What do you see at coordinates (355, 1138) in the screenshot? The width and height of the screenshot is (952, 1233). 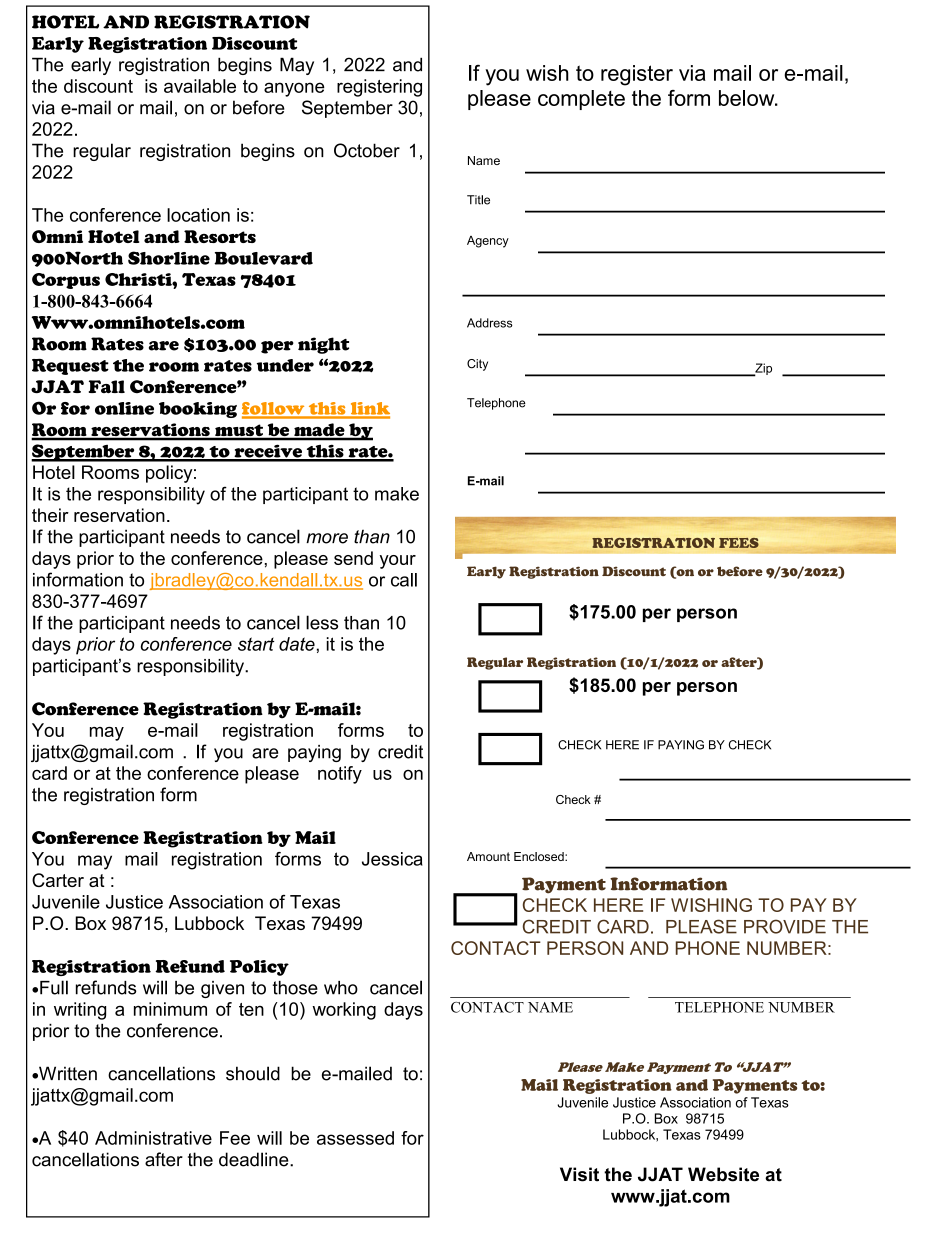 I see `assessed` at bounding box center [355, 1138].
